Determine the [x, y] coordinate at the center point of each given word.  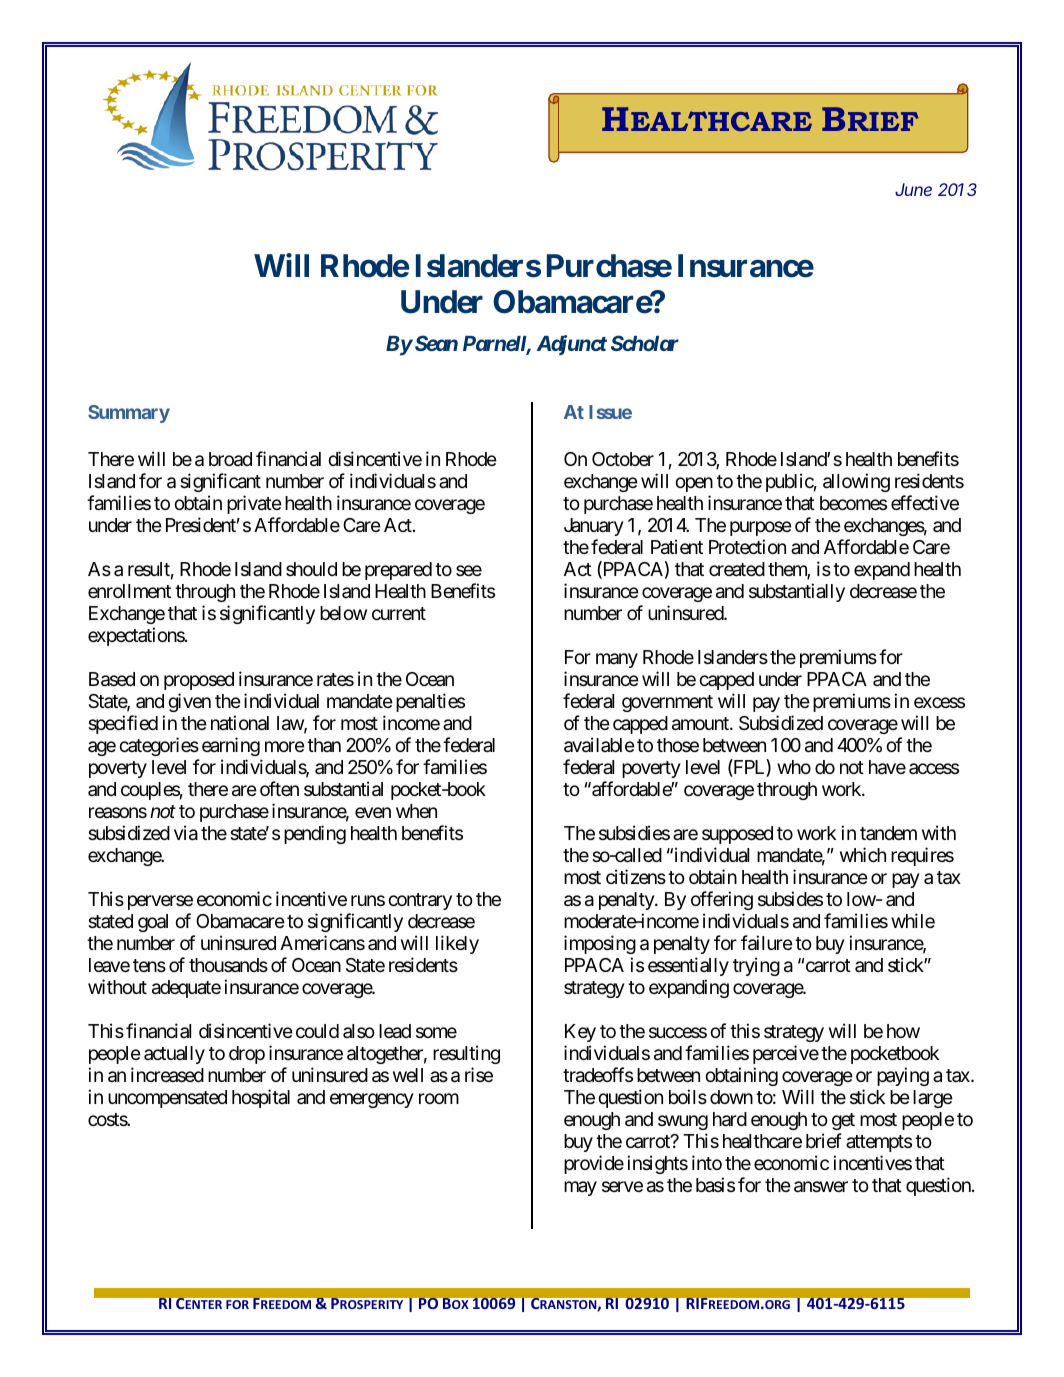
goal [153, 923]
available [599, 745]
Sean [435, 343]
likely [457, 944]
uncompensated [167, 1099]
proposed [199, 681]
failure [767, 943]
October [623, 459]
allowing [856, 482]
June [913, 189]
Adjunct [572, 345]
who [794, 767]
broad [230, 459]
